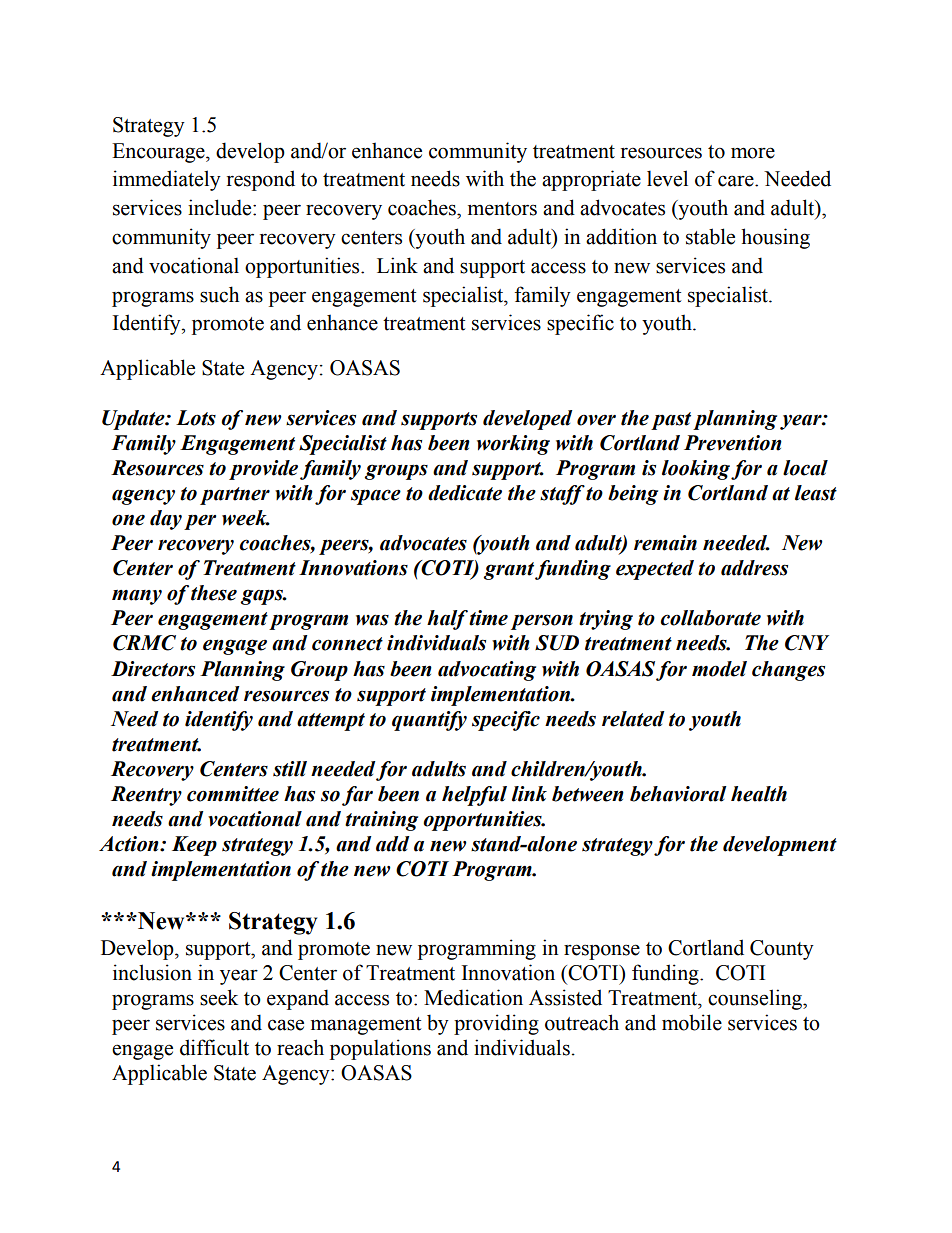  What do you see at coordinates (214, 1047) in the page?
I see `difficult` at bounding box center [214, 1047].
